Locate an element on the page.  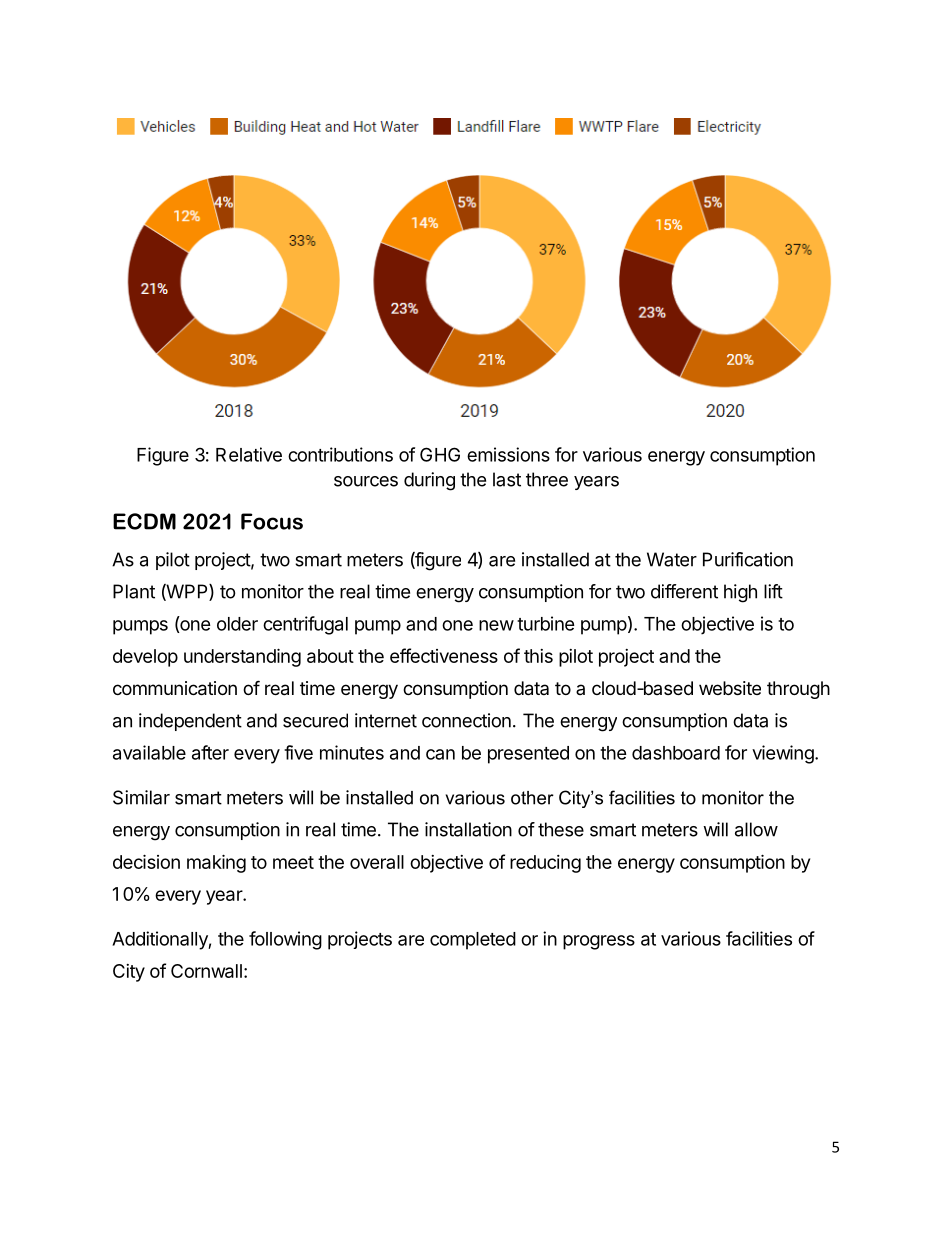
Cornwall is located at coordinates (206, 971).
